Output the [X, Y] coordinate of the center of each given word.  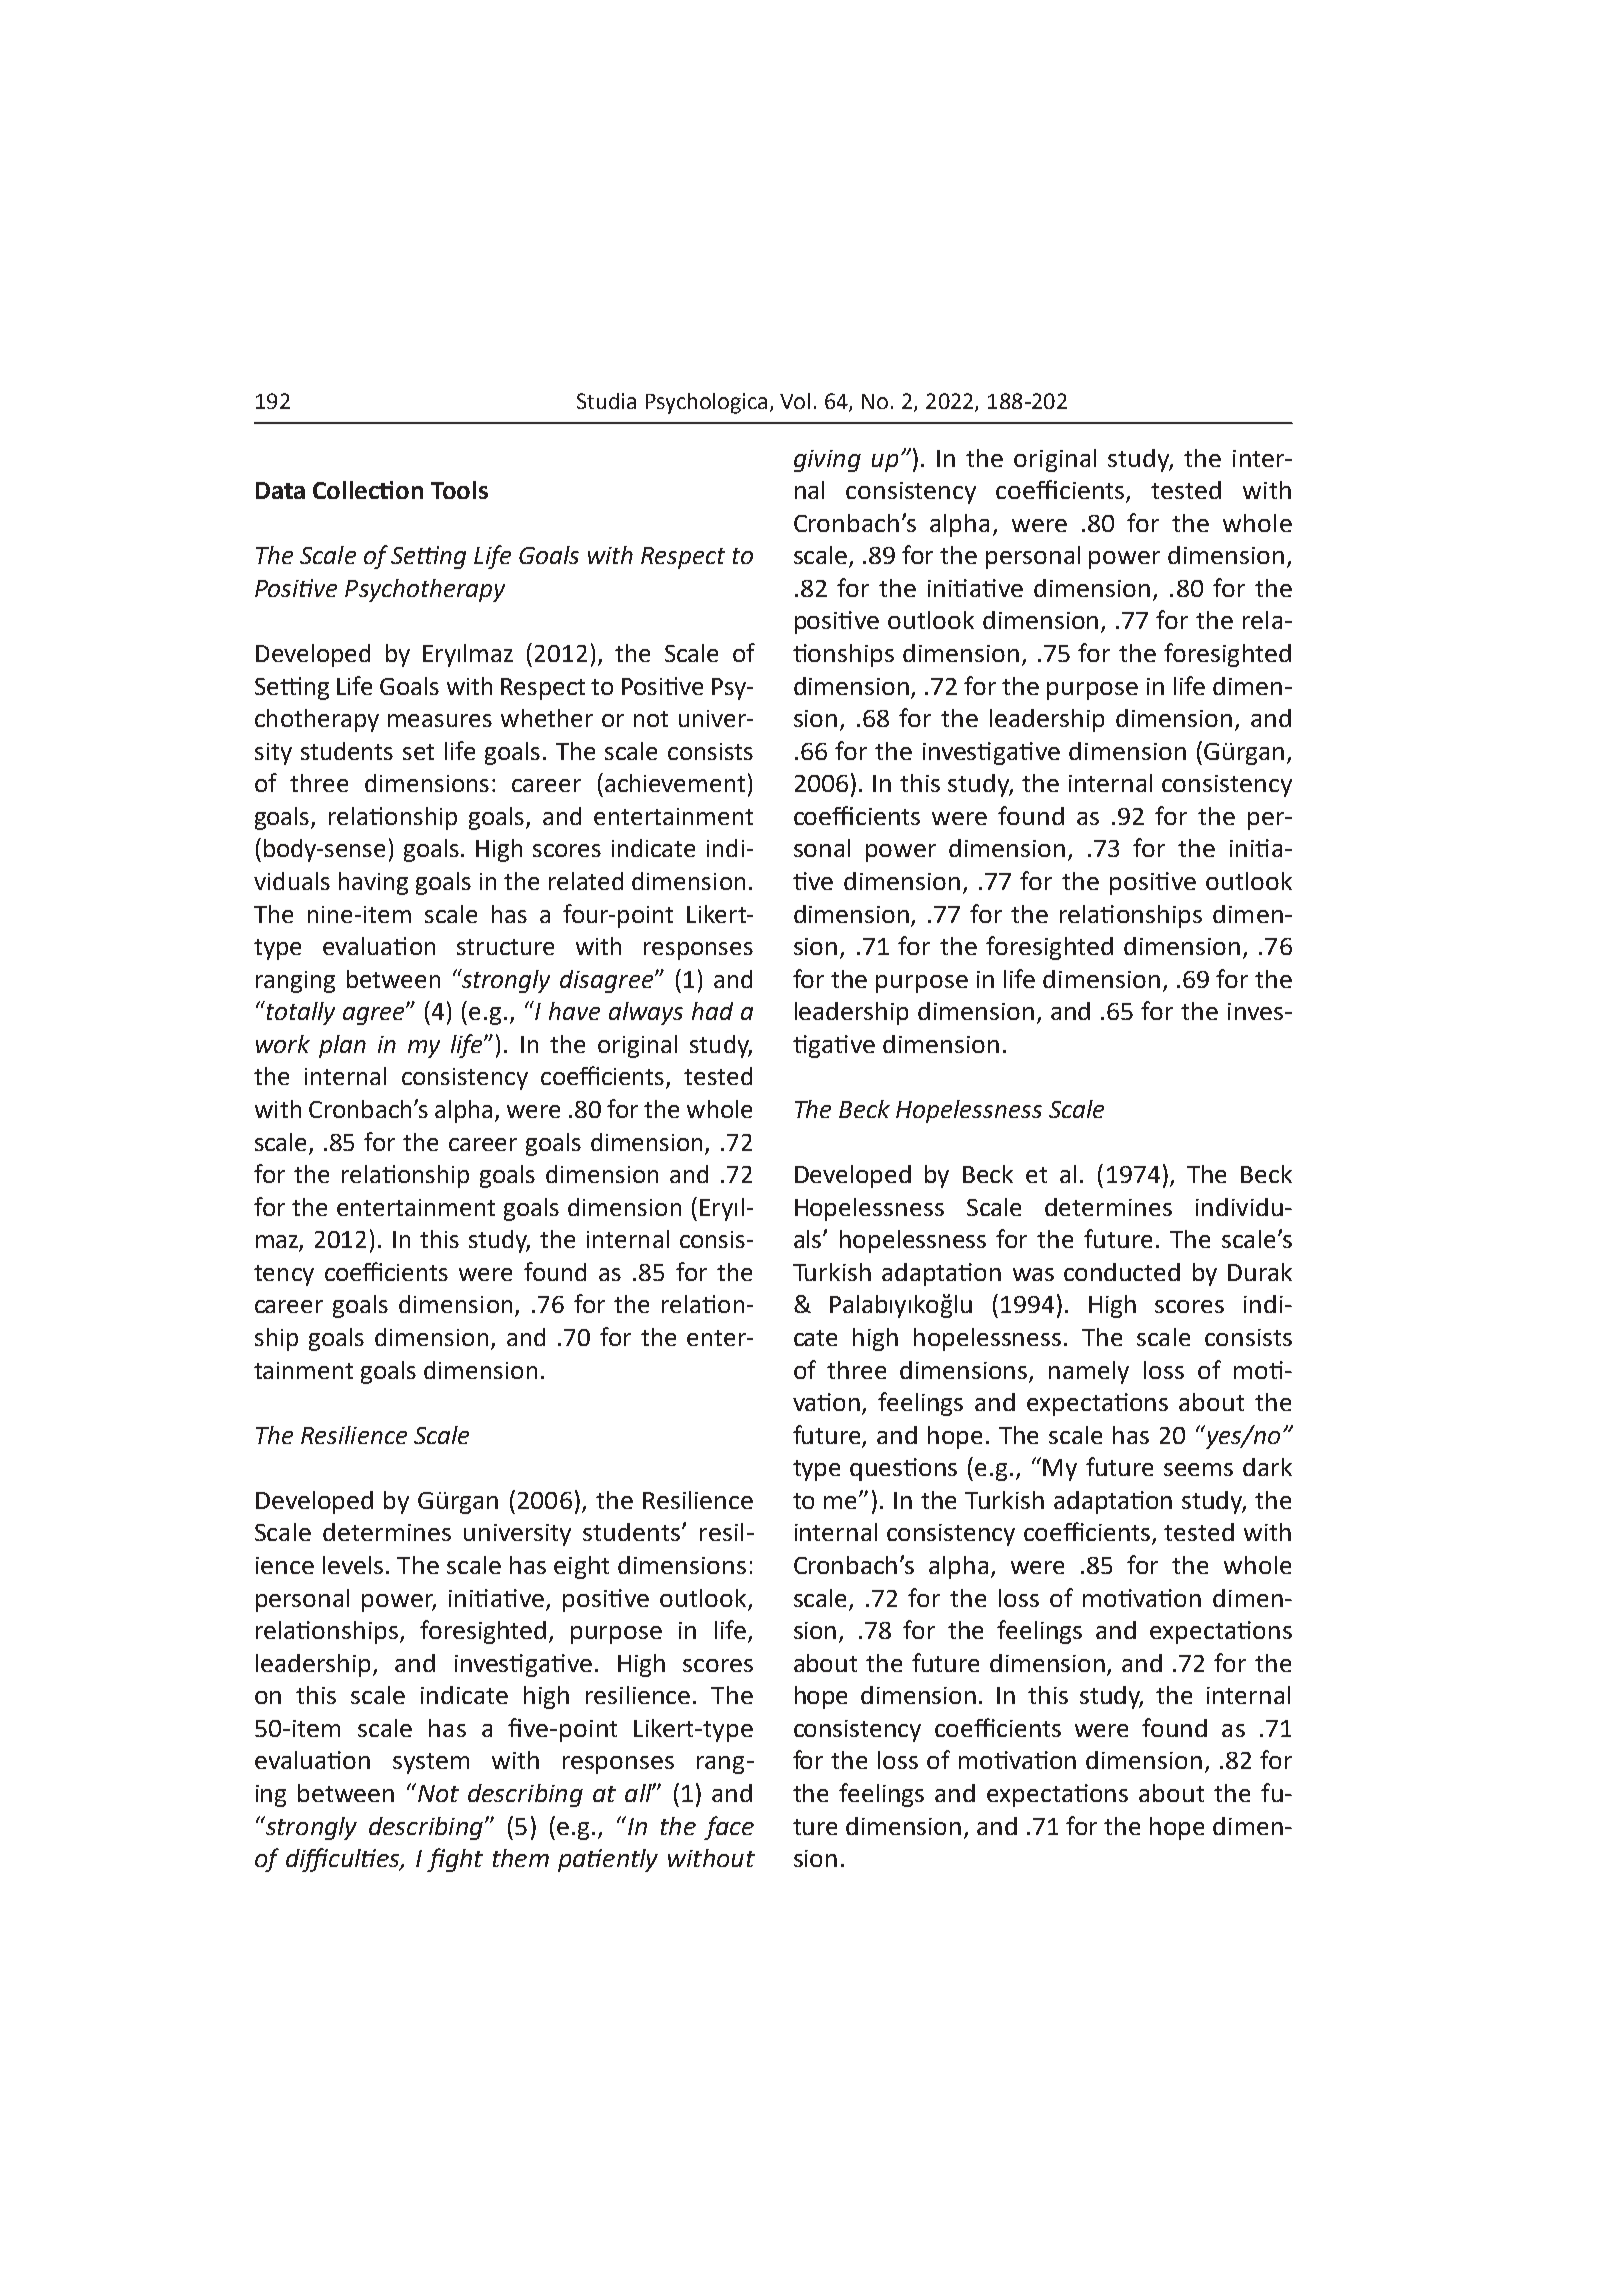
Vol [795, 401]
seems [1198, 1469]
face [729, 1828]
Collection [368, 490]
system [431, 1763]
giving [827, 461]
